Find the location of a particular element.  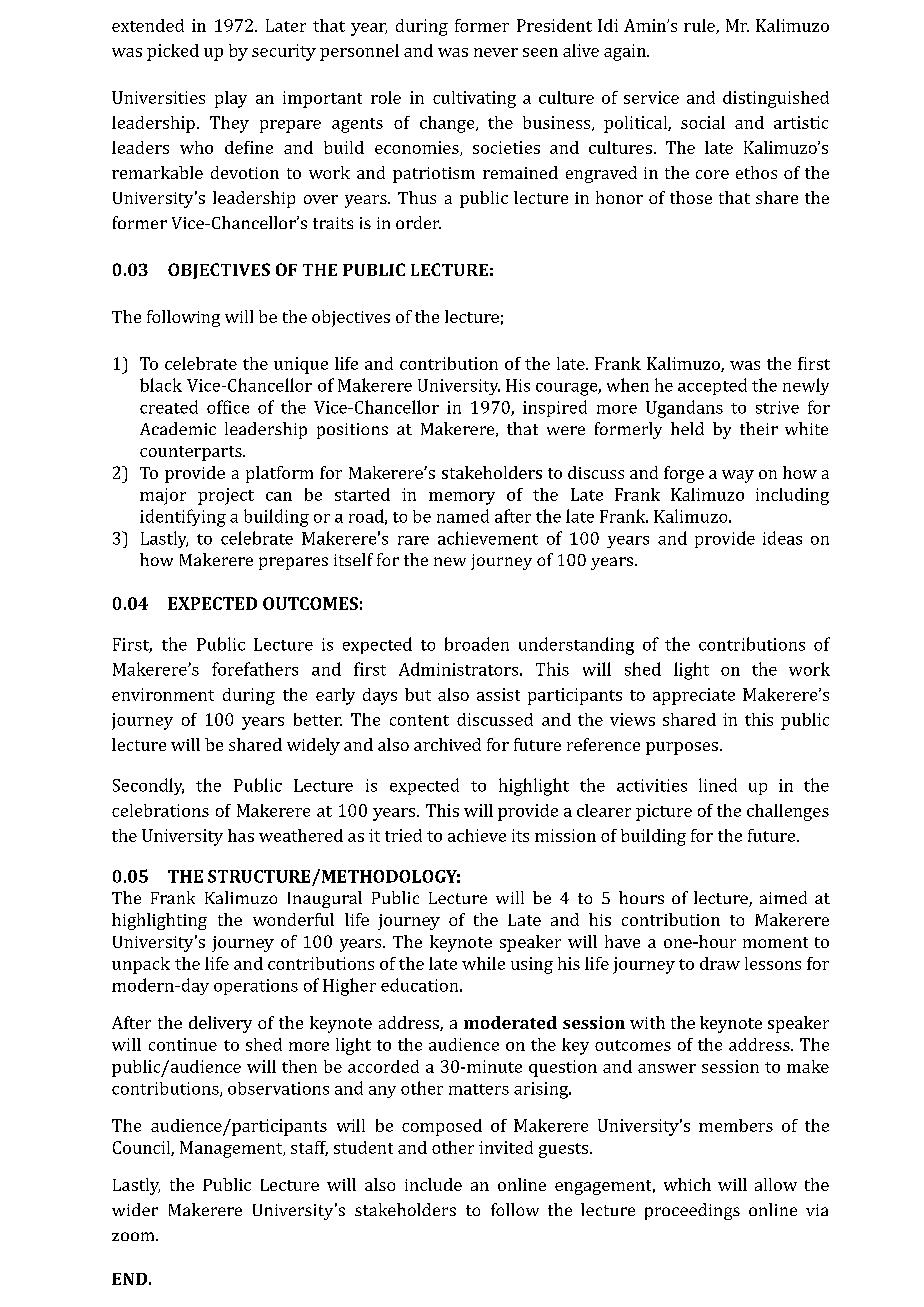

never is located at coordinates (496, 52).
